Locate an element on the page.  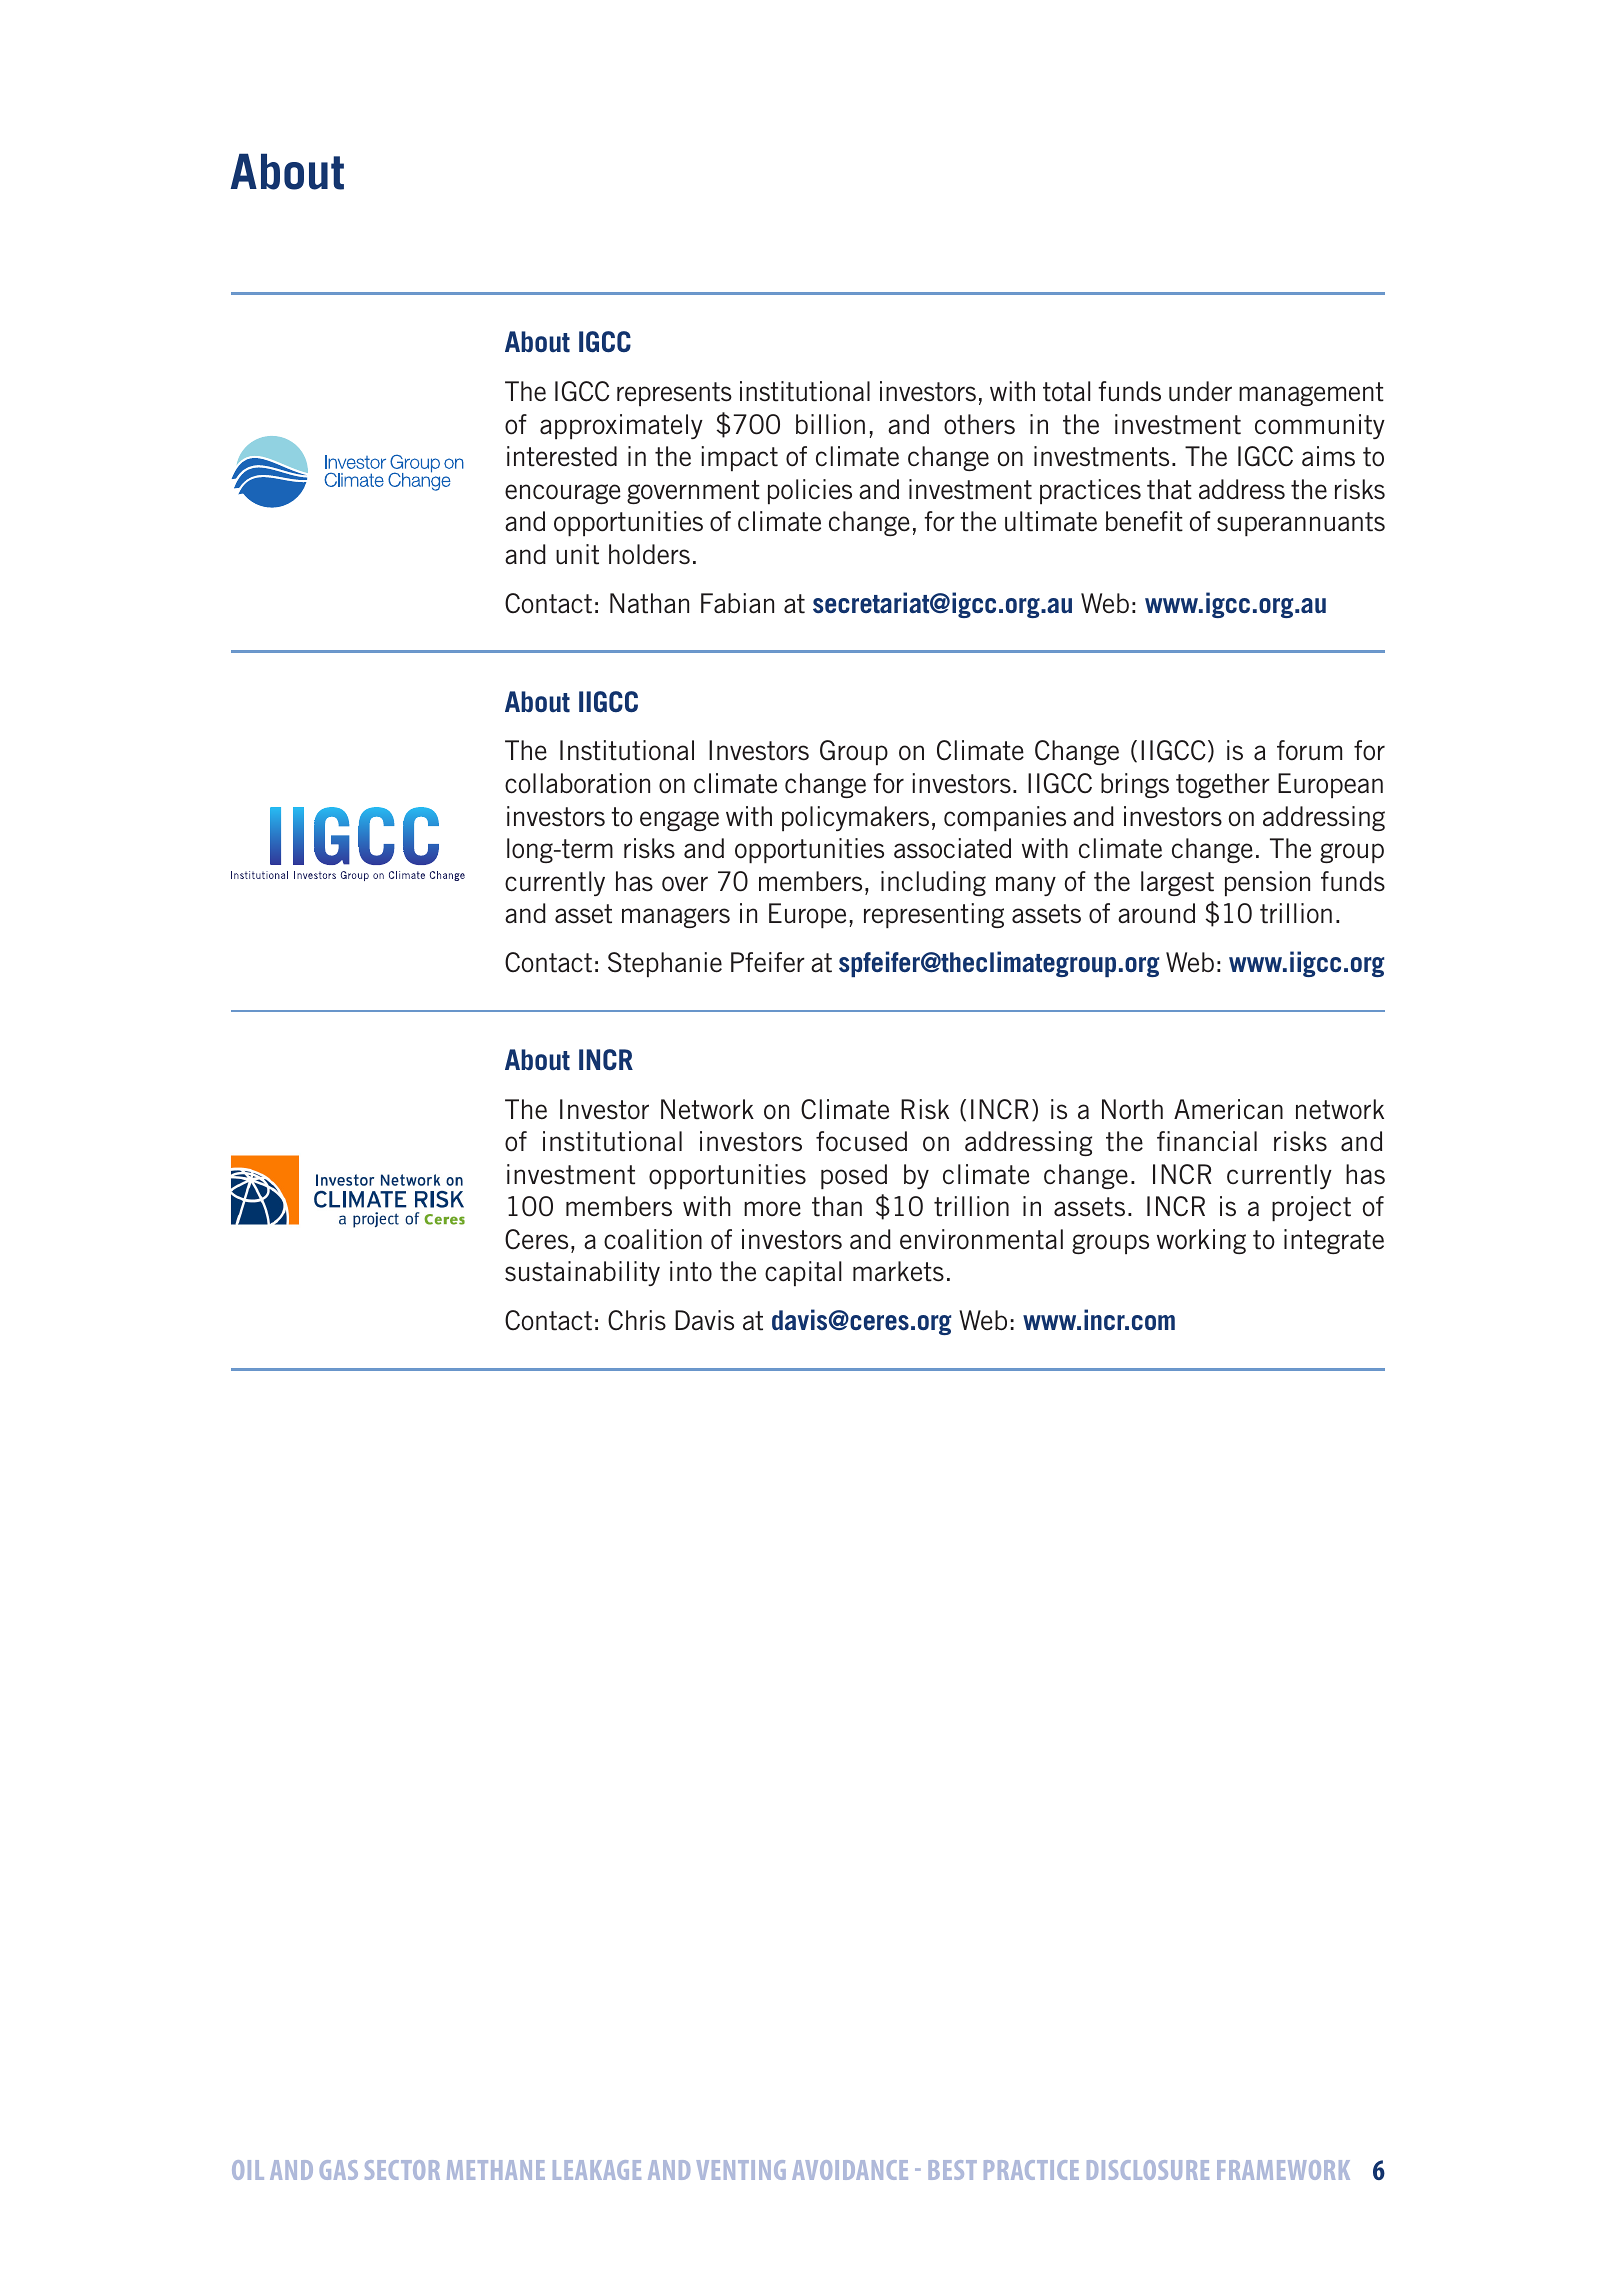
sustainability is located at coordinates (582, 1273).
